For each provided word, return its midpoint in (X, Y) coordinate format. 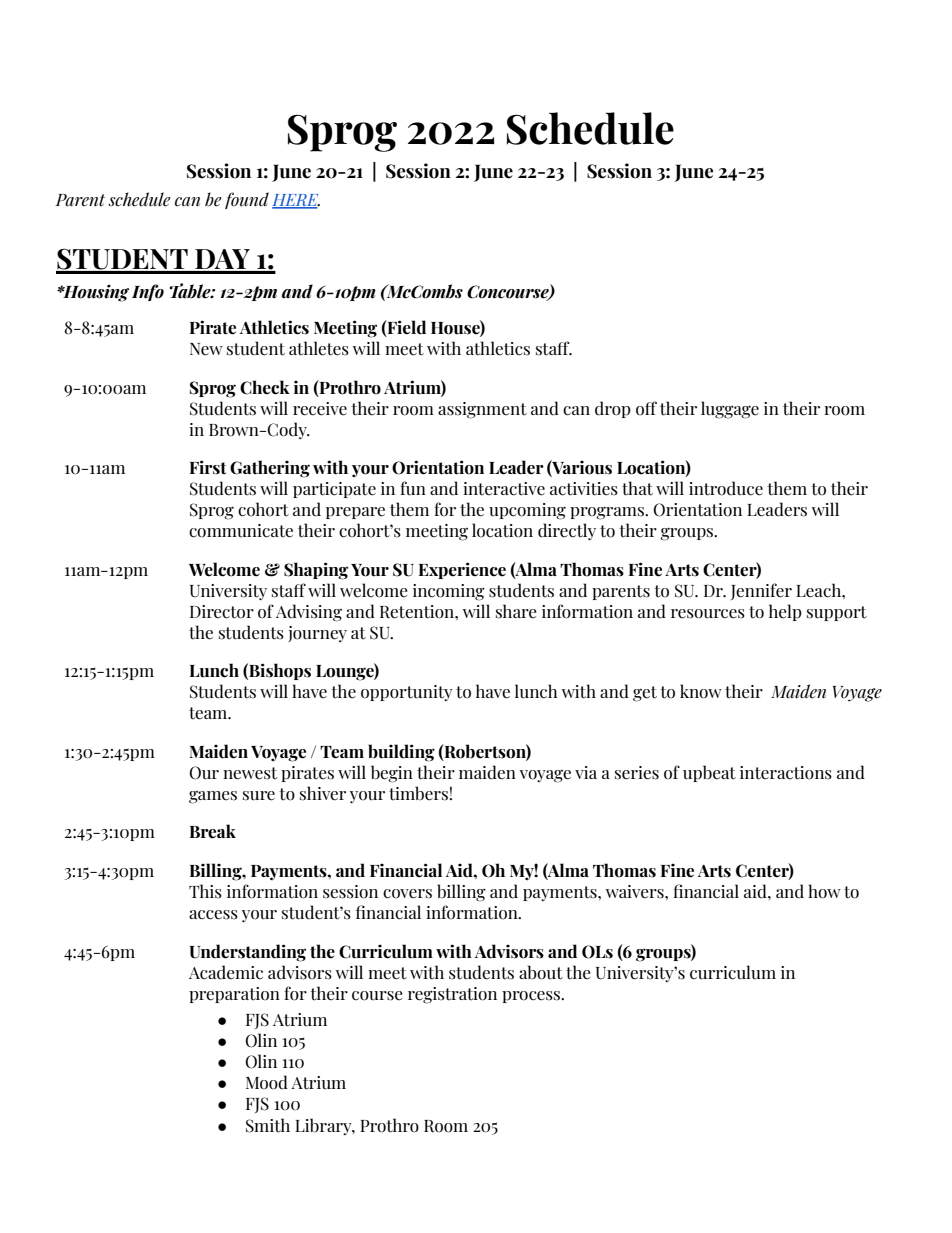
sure (259, 796)
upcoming (527, 511)
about (541, 972)
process (532, 997)
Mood (267, 1082)
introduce (726, 488)
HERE (296, 201)
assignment (482, 410)
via (586, 772)
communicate (241, 531)
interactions (786, 773)
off (646, 408)
